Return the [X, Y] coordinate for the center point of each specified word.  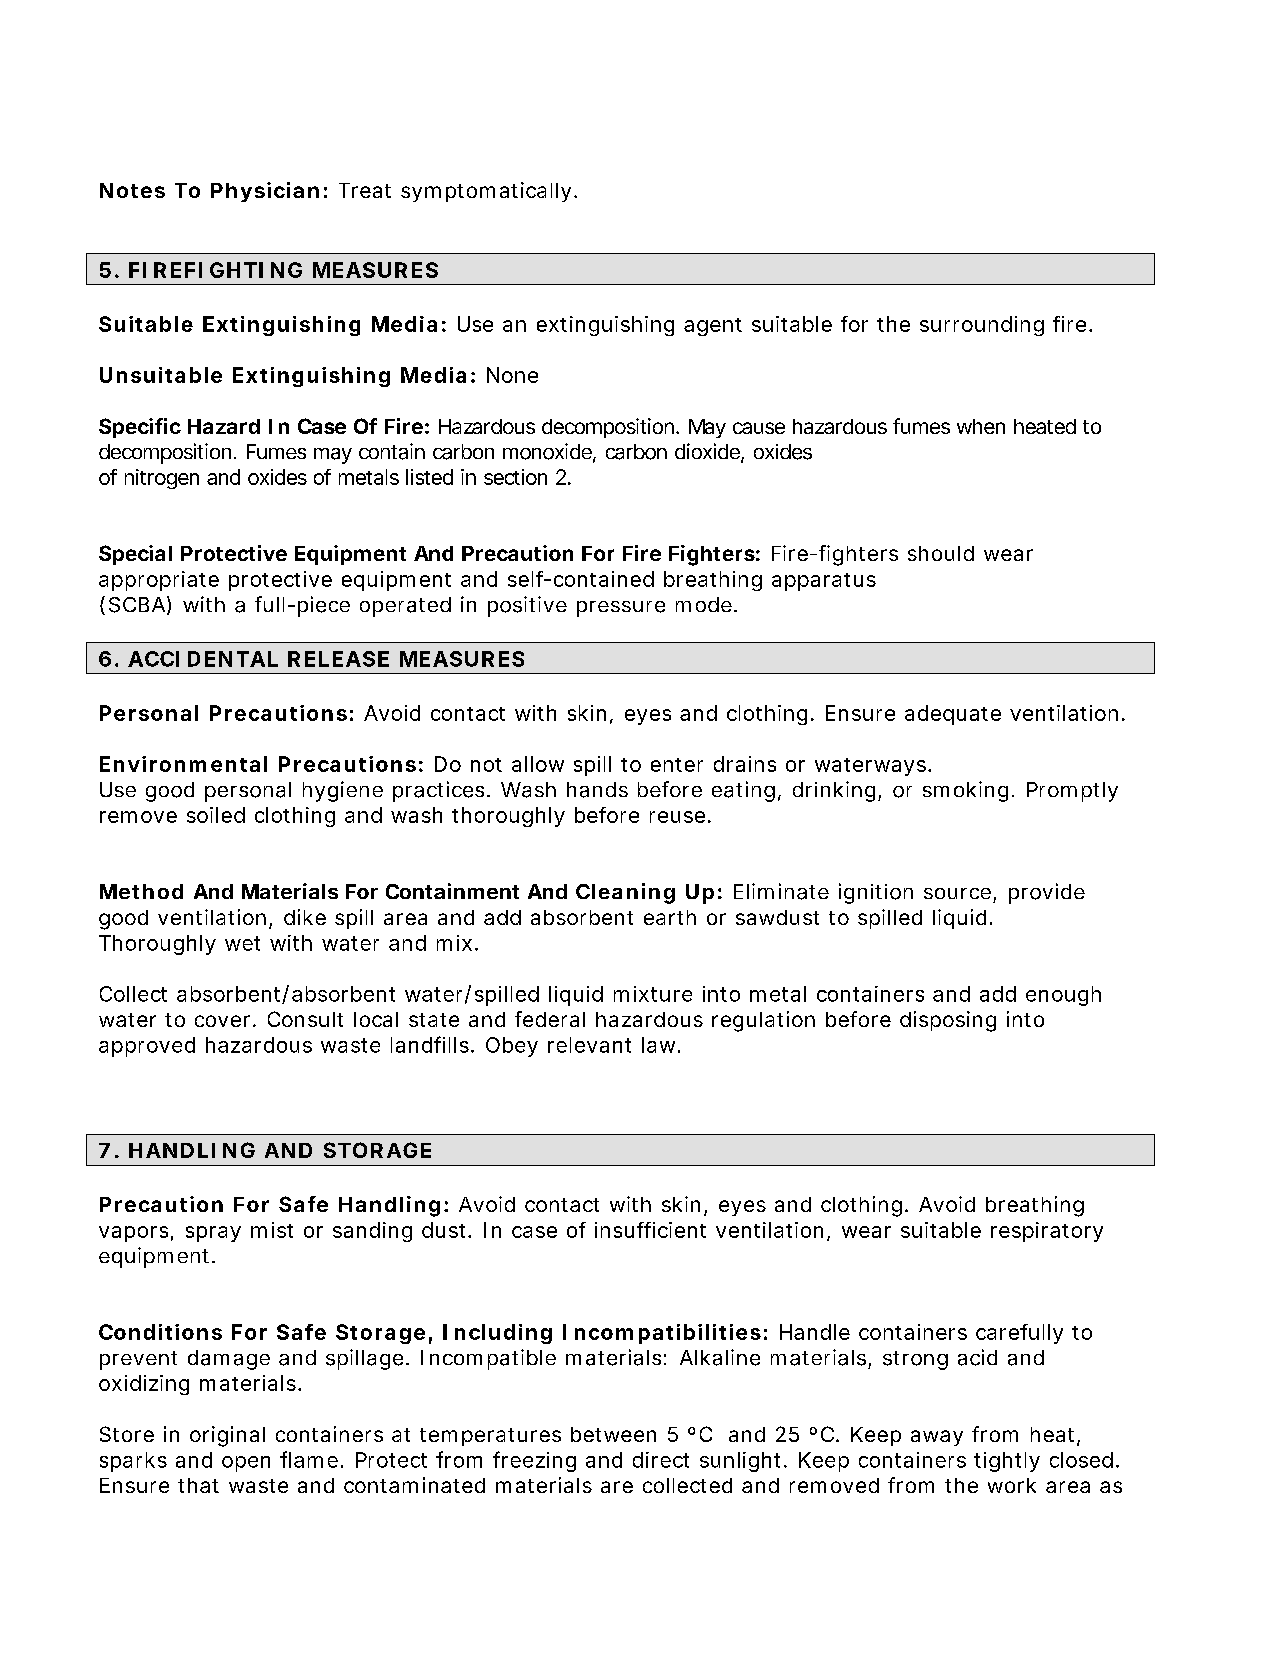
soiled [216, 815]
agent [713, 327]
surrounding [982, 326]
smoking [968, 791]
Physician [265, 192]
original [227, 1436]
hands [597, 790]
